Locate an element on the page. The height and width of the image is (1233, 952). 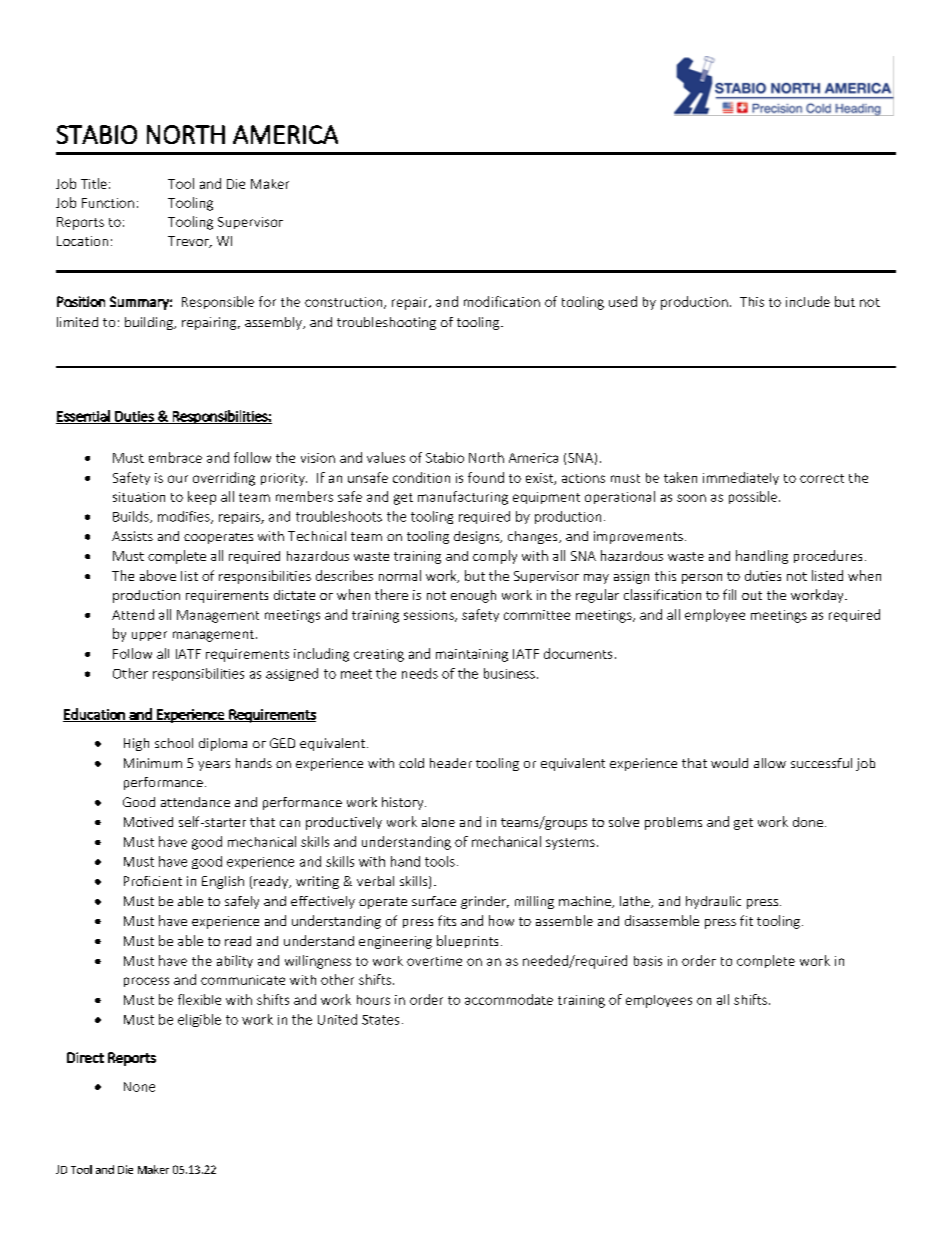
States is located at coordinates (380, 1020).
